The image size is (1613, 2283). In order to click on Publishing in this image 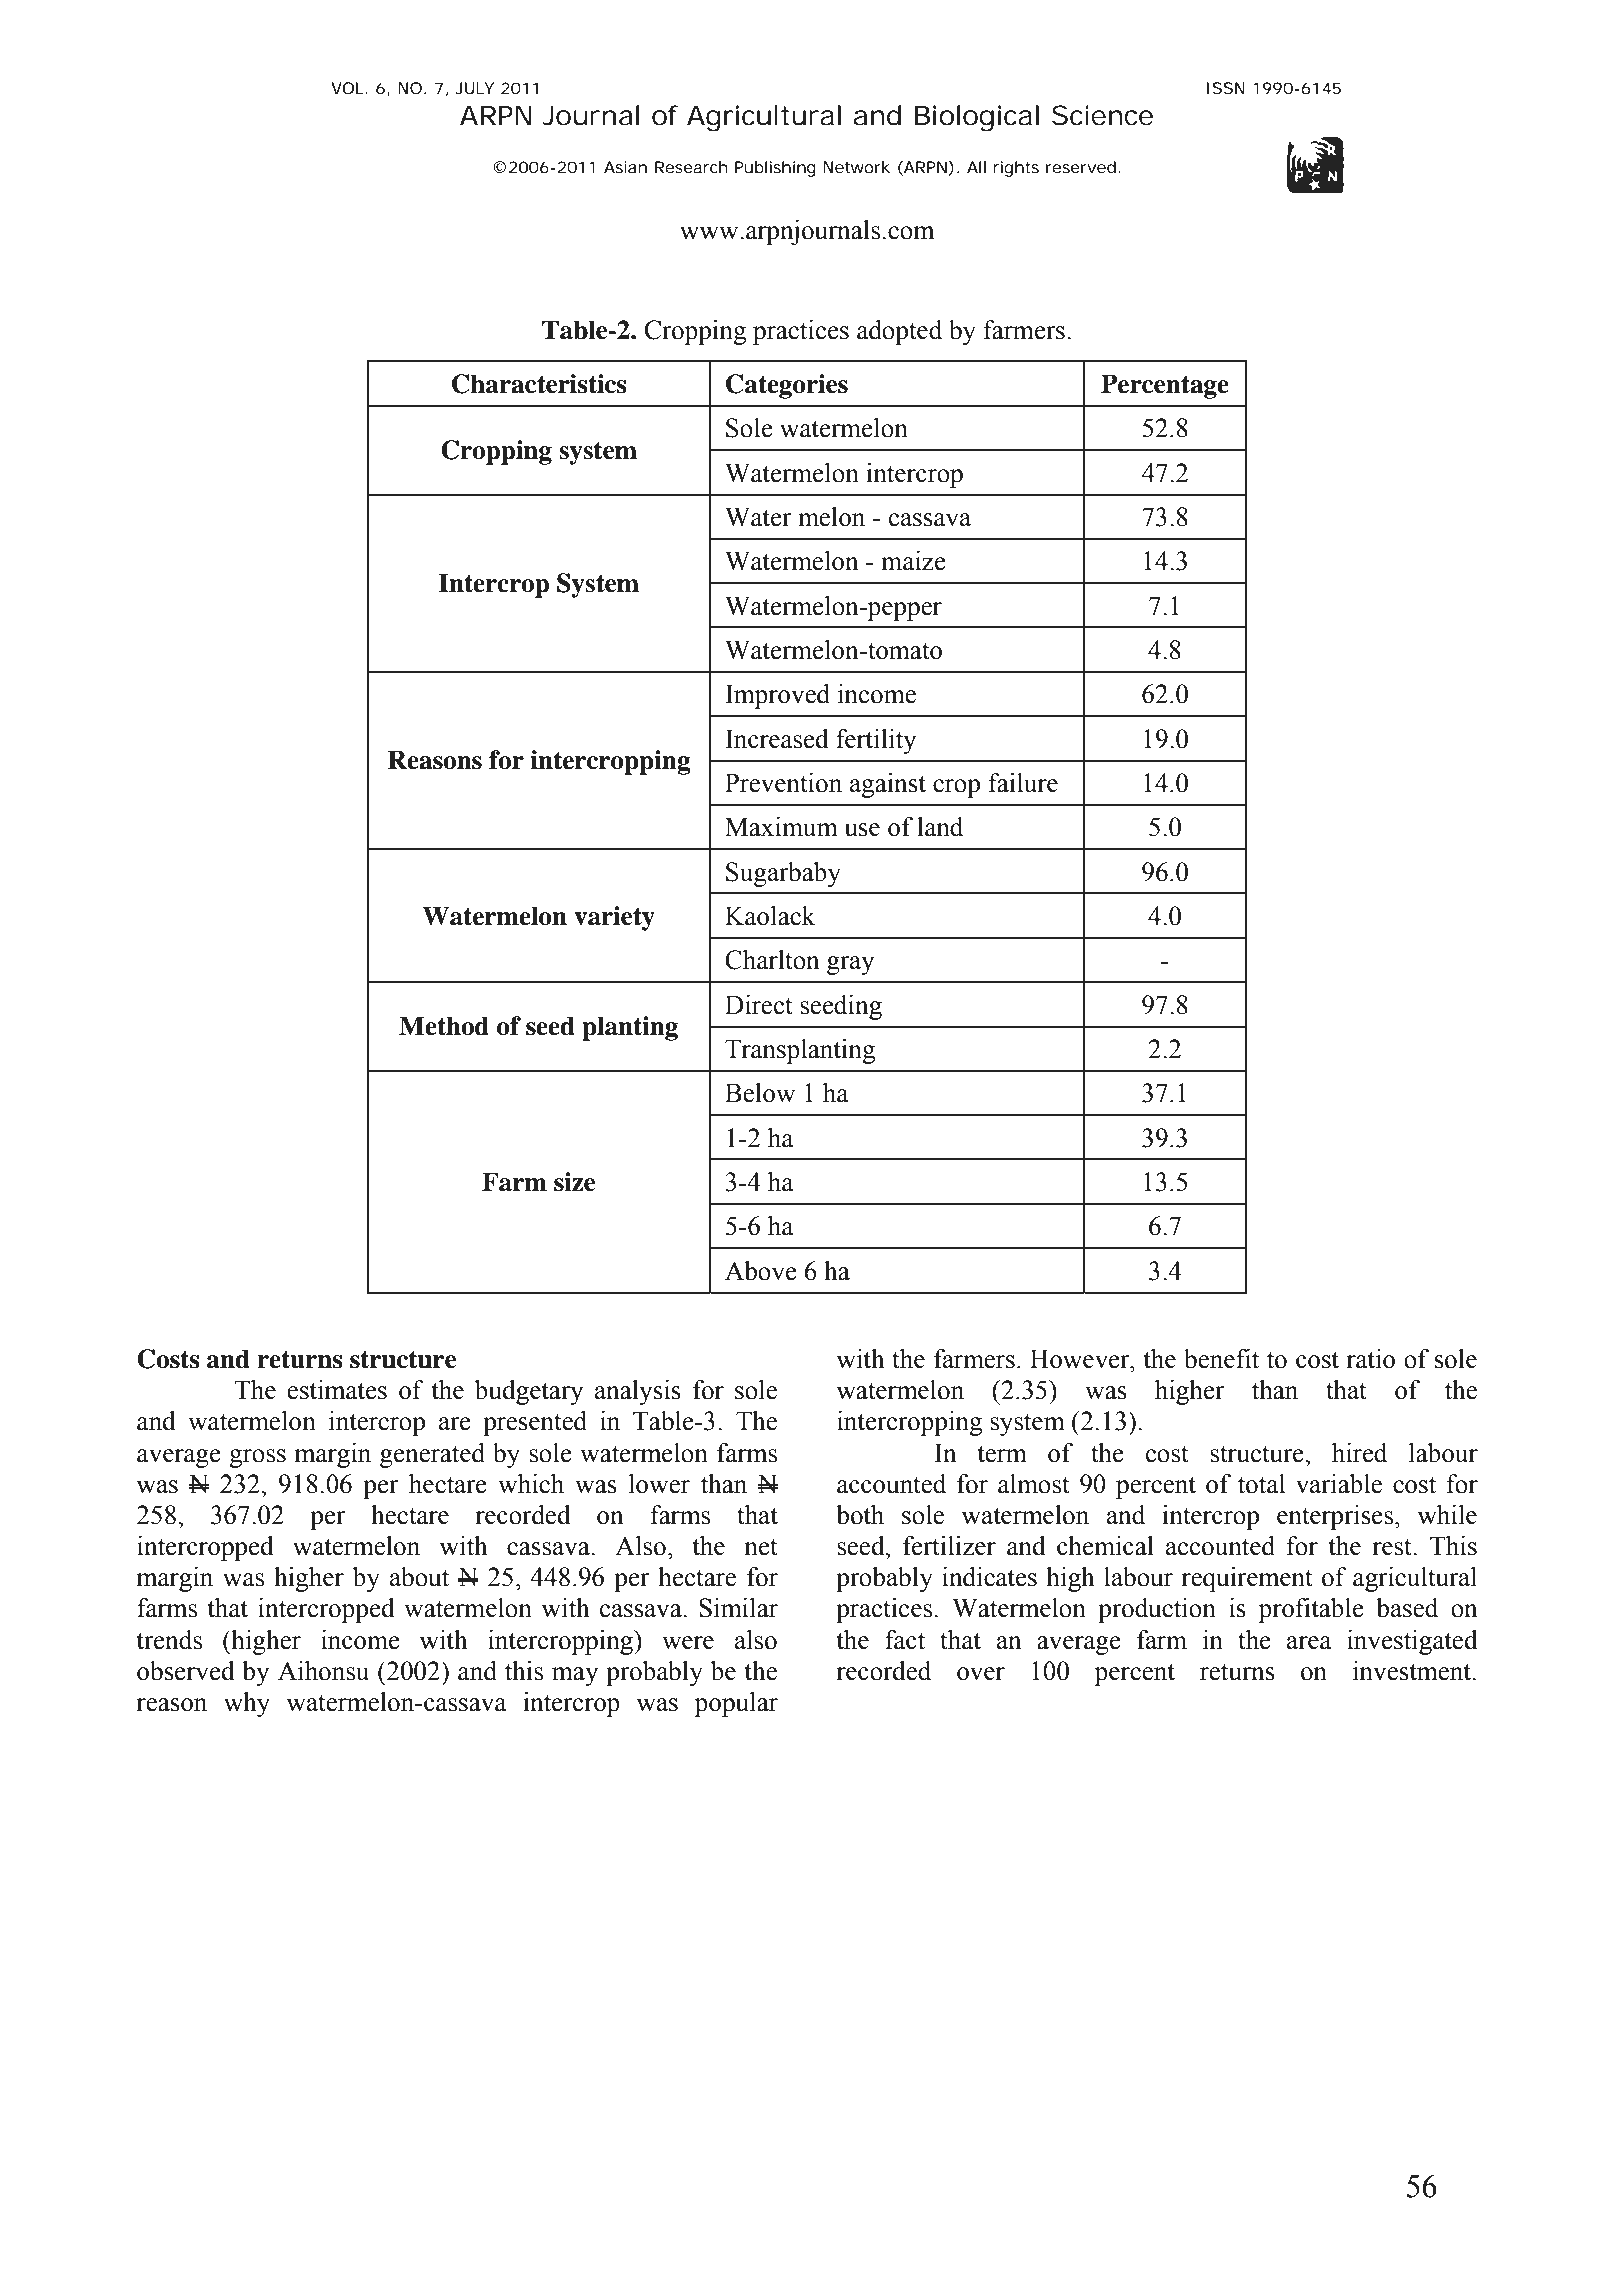, I will do `click(775, 169)`.
